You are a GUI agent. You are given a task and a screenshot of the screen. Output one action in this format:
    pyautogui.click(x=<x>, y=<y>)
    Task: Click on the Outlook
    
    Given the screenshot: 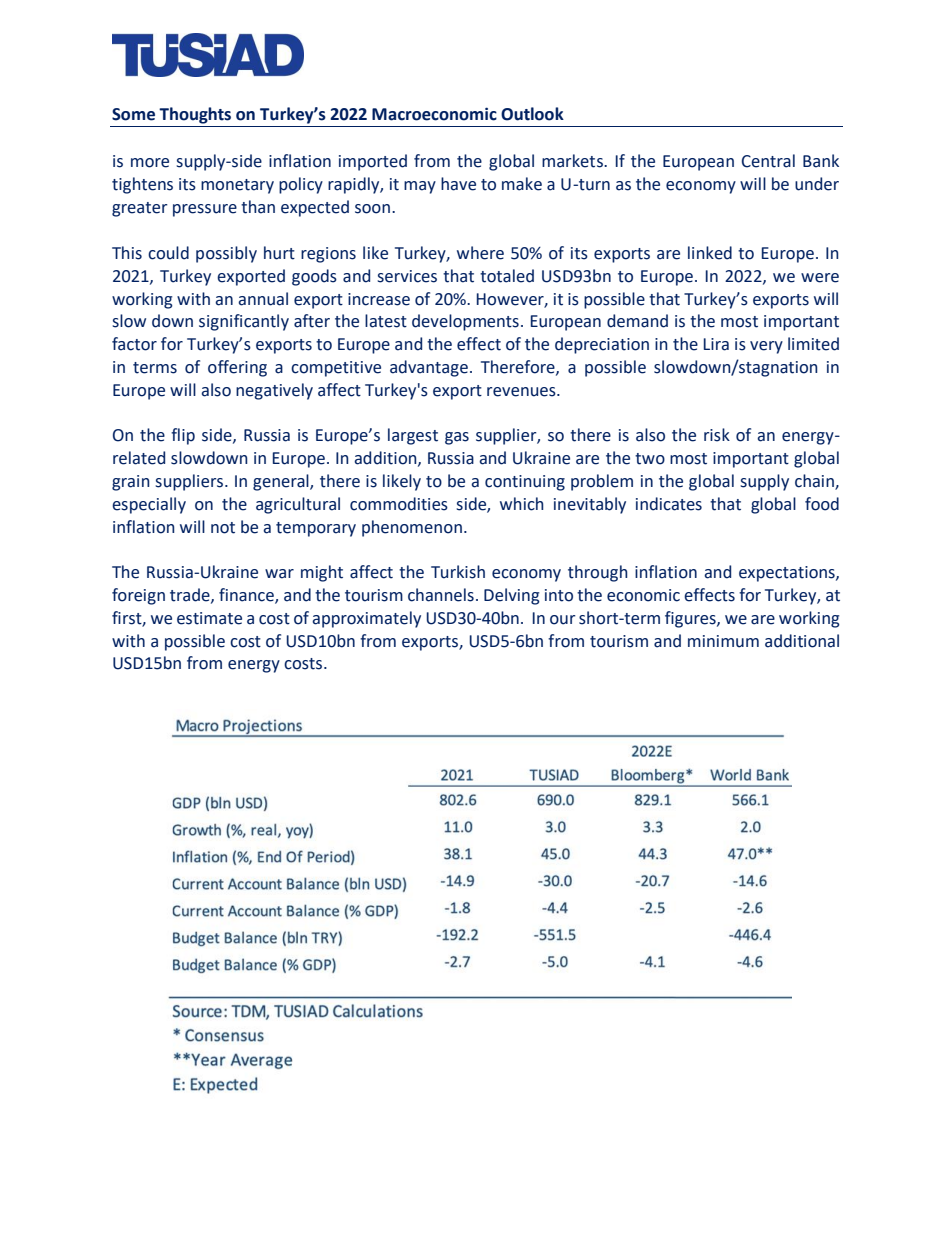 What is the action you would take?
    pyautogui.click(x=532, y=114)
